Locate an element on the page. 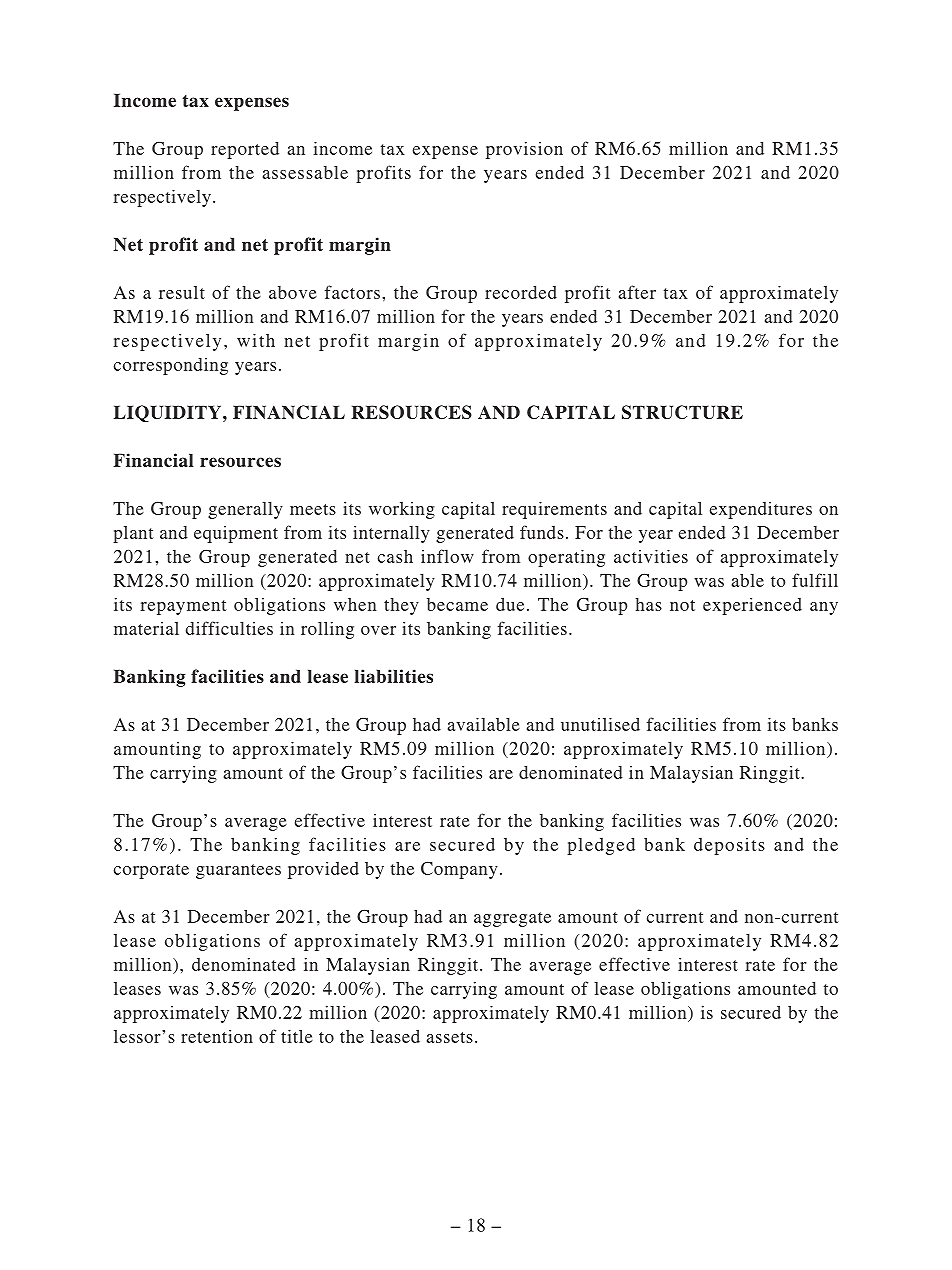  difficulties is located at coordinates (229, 628).
